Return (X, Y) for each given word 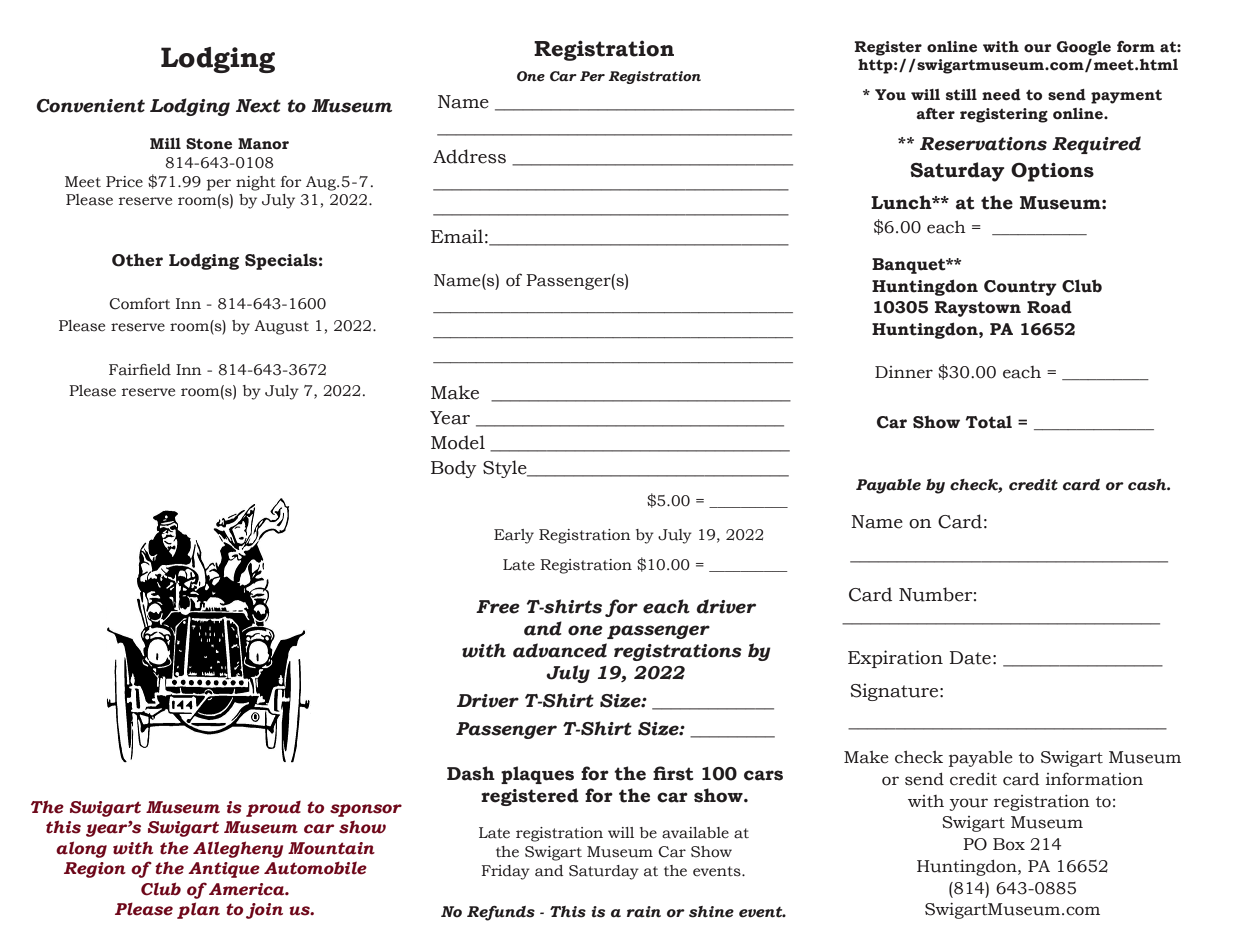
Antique (224, 870)
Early (514, 536)
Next (258, 106)
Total (988, 422)
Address (469, 156)
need (1001, 95)
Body (454, 469)
